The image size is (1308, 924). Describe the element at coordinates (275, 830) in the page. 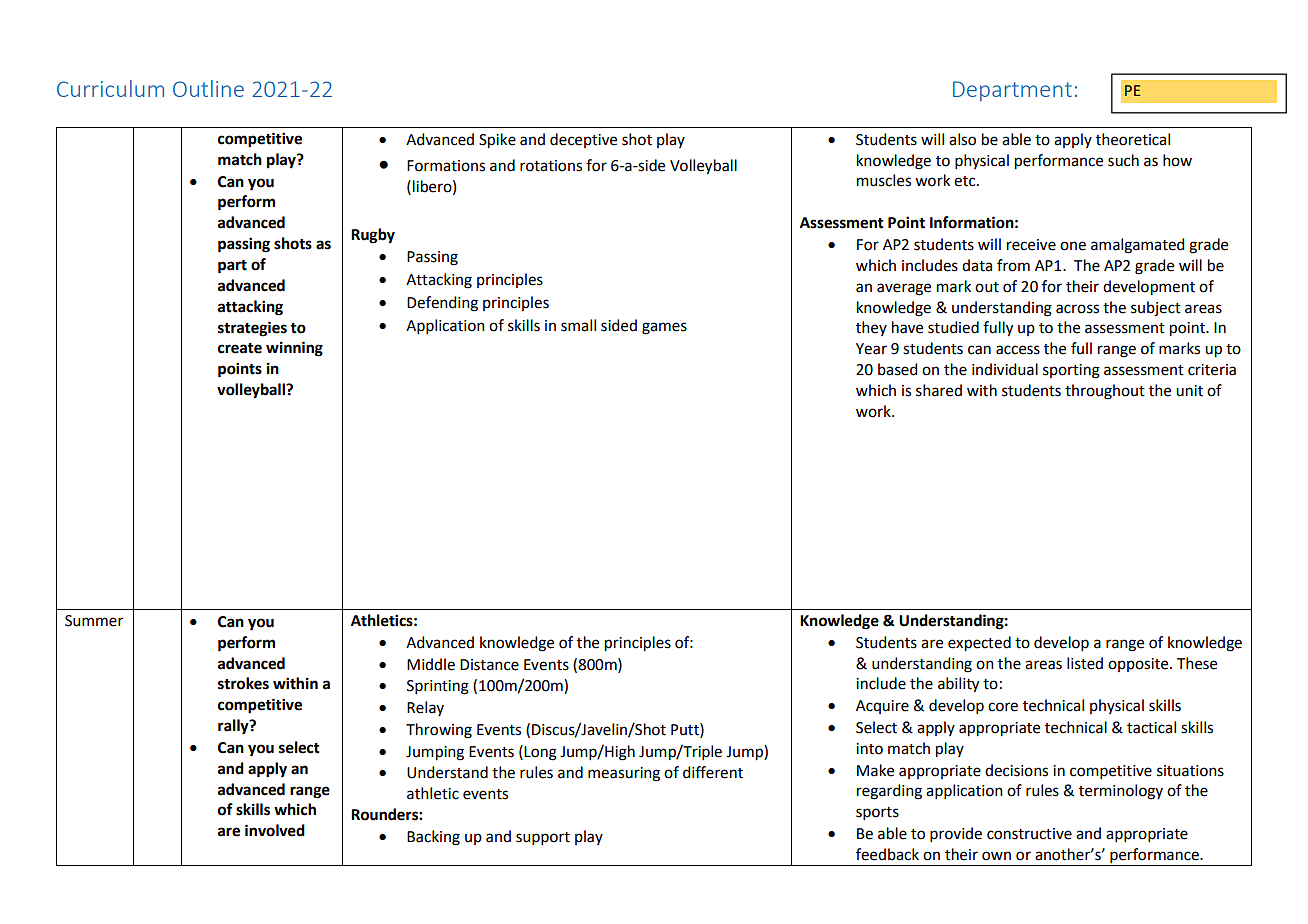

I see `involved` at that location.
